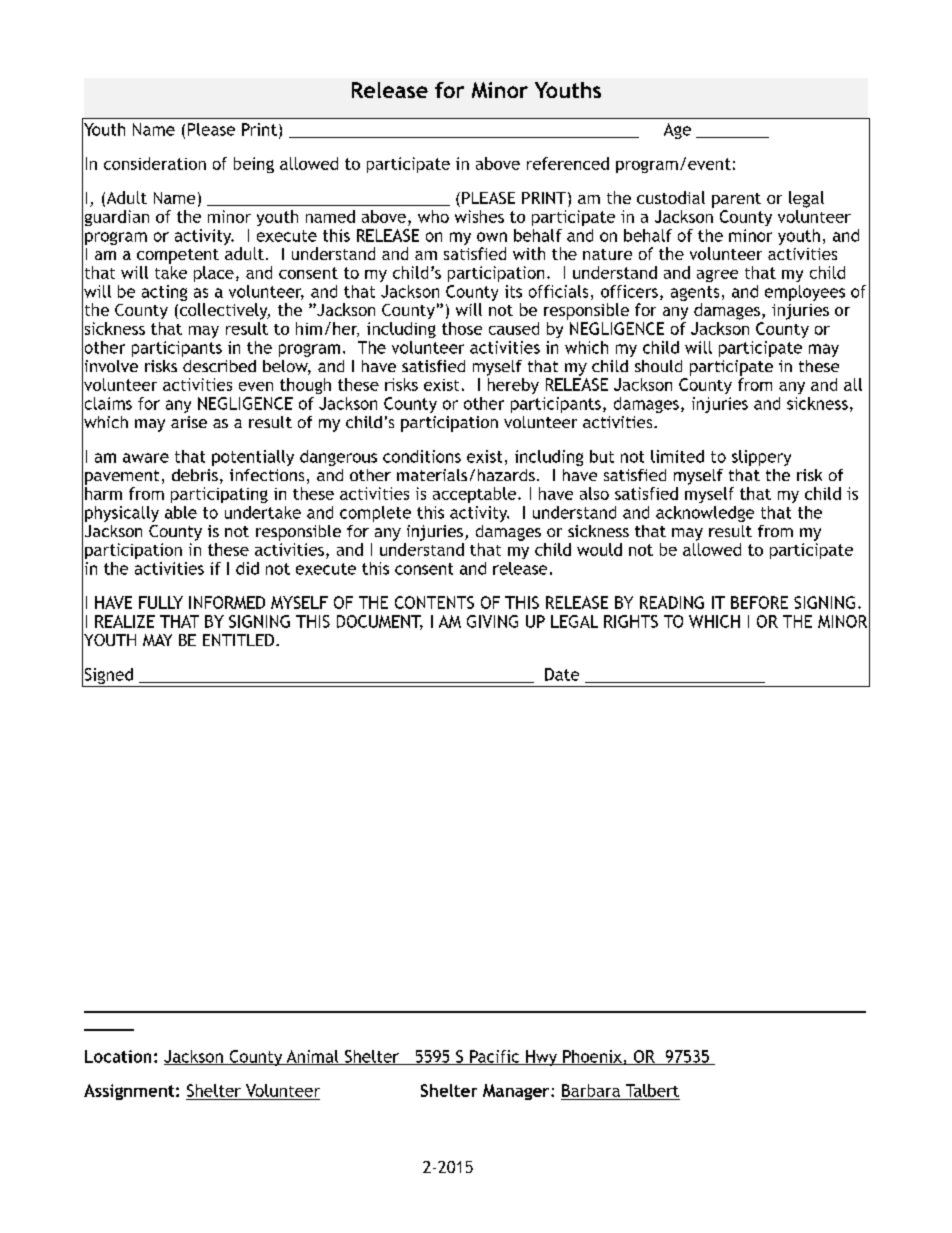 This screenshot has height=1233, width=952. I want to click on ENTITLED, so click(238, 640).
